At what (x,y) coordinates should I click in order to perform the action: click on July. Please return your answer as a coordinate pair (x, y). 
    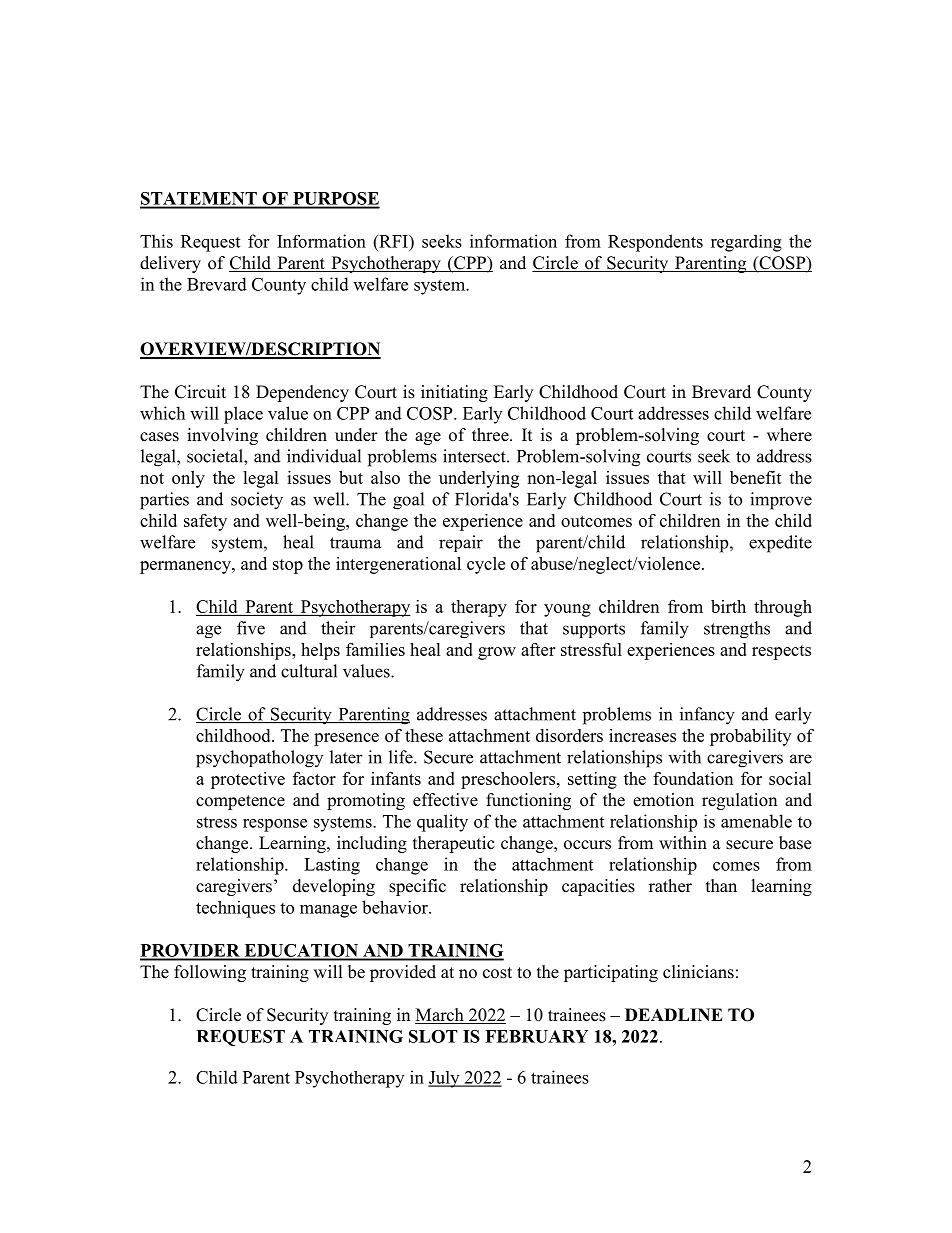
    Looking at the image, I should click on (445, 1079).
